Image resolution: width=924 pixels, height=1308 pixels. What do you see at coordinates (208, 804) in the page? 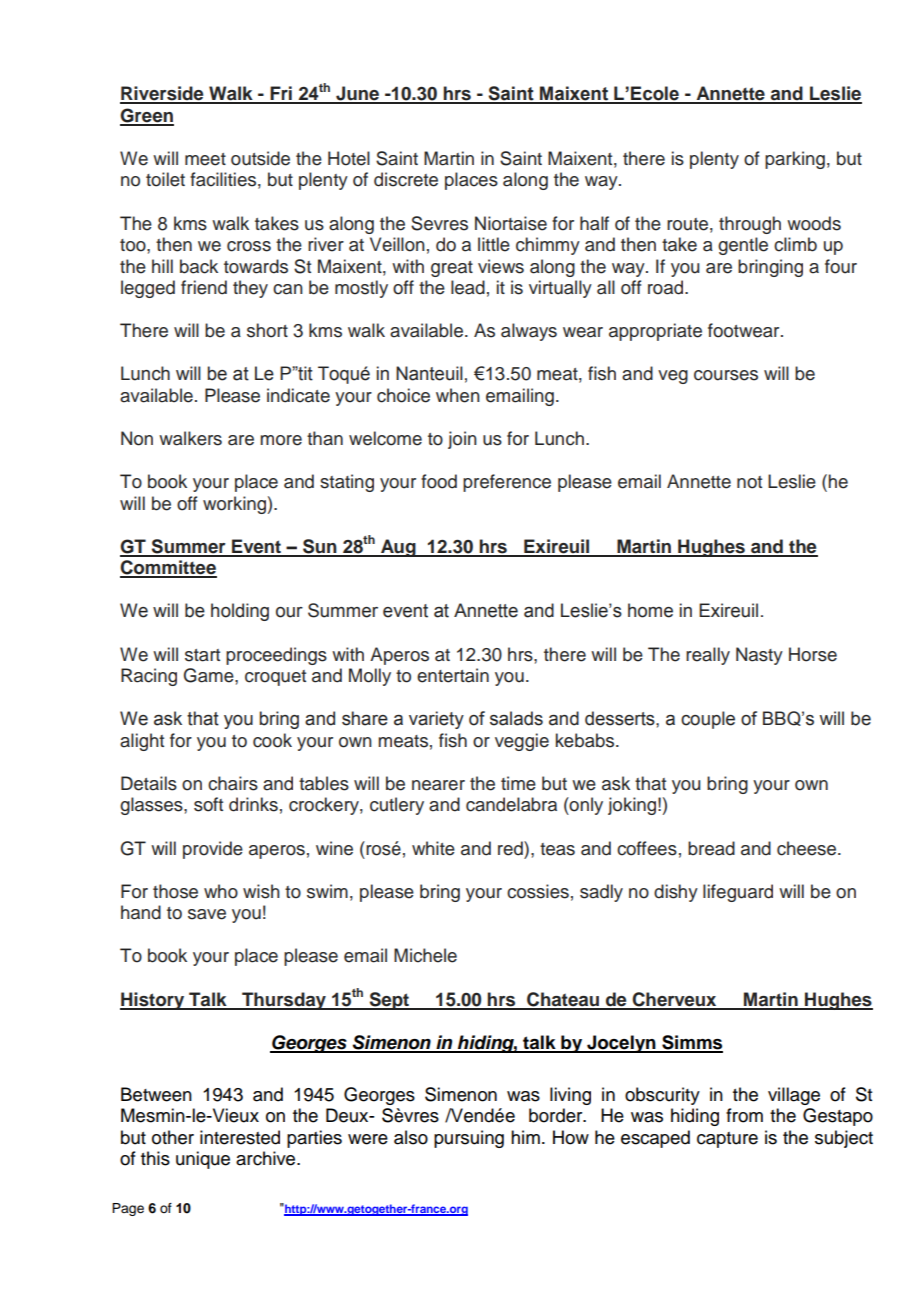
I see `soft` at bounding box center [208, 804].
